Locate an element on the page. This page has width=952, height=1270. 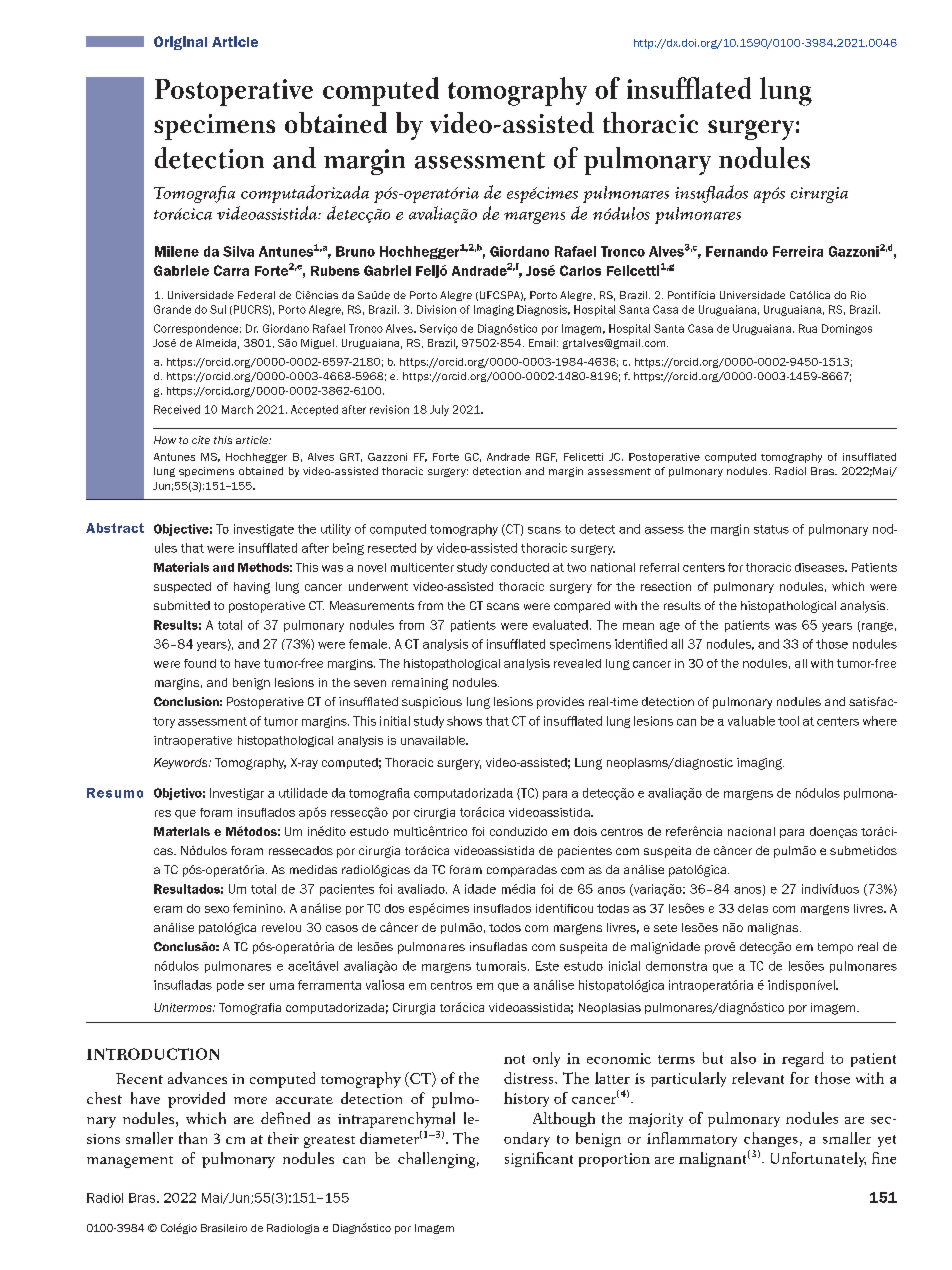
changes is located at coordinates (771, 1139).
